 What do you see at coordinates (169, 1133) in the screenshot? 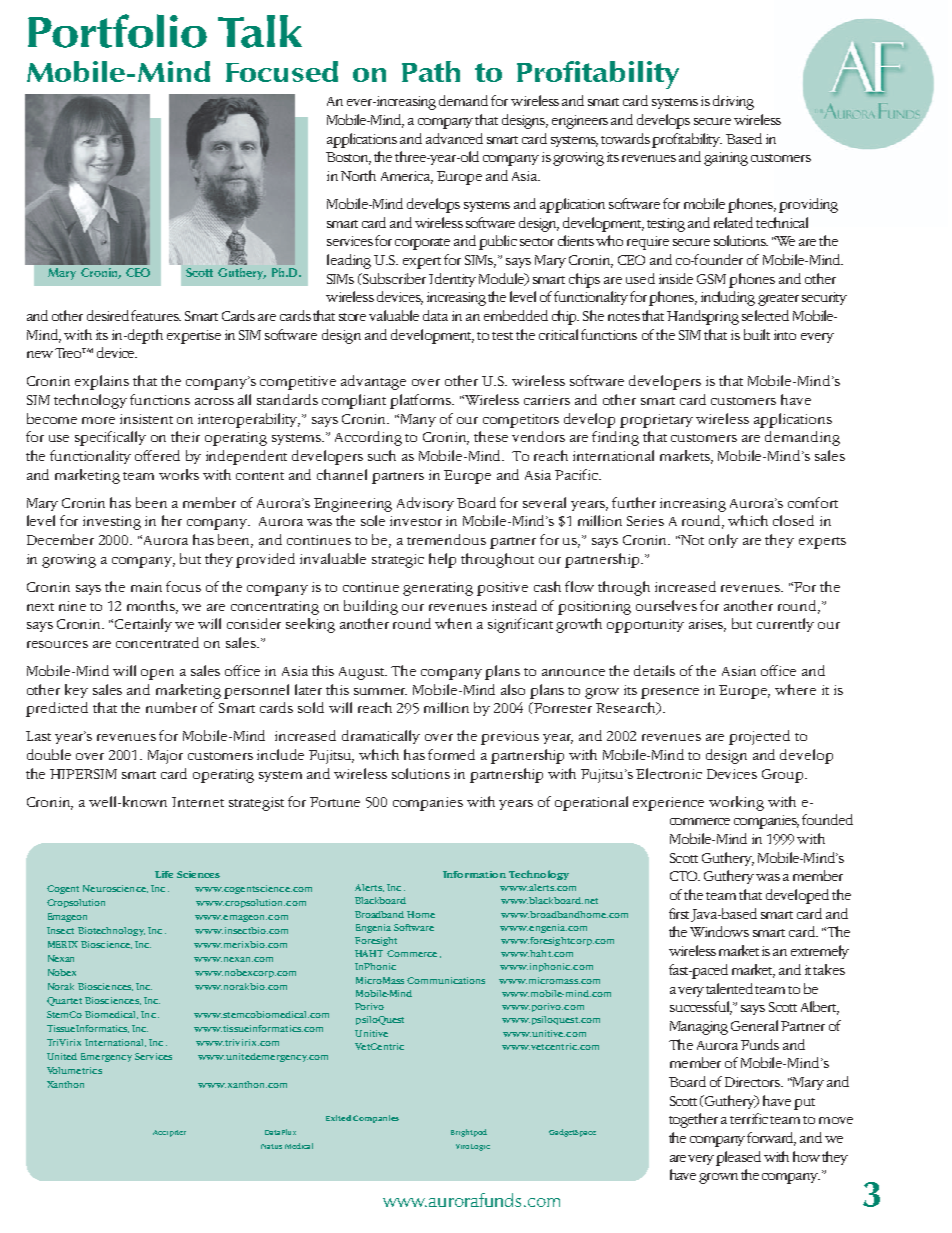
I see `Accipiter` at bounding box center [169, 1133].
